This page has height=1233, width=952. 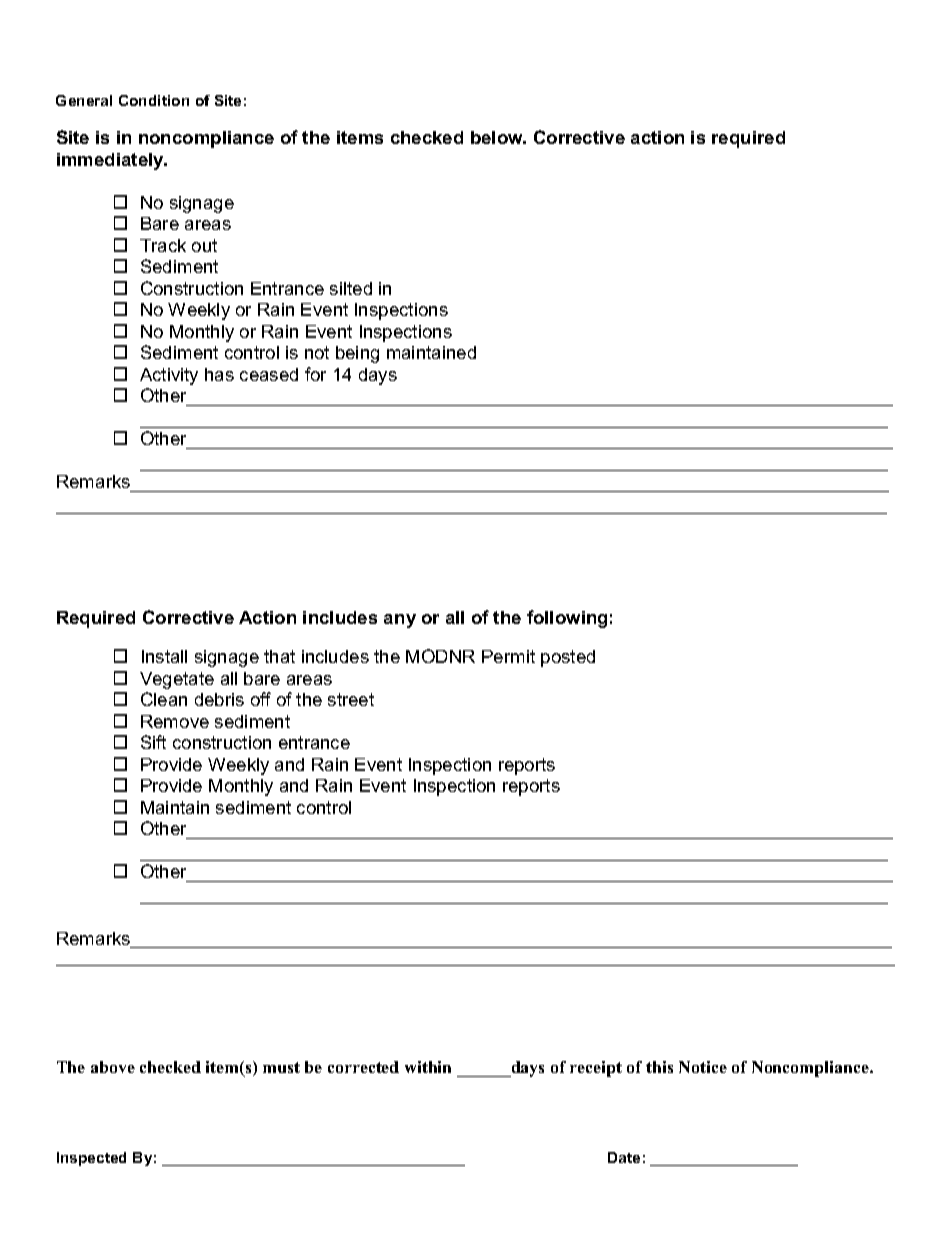 What do you see at coordinates (91, 1159) in the page?
I see `Inspected` at bounding box center [91, 1159].
